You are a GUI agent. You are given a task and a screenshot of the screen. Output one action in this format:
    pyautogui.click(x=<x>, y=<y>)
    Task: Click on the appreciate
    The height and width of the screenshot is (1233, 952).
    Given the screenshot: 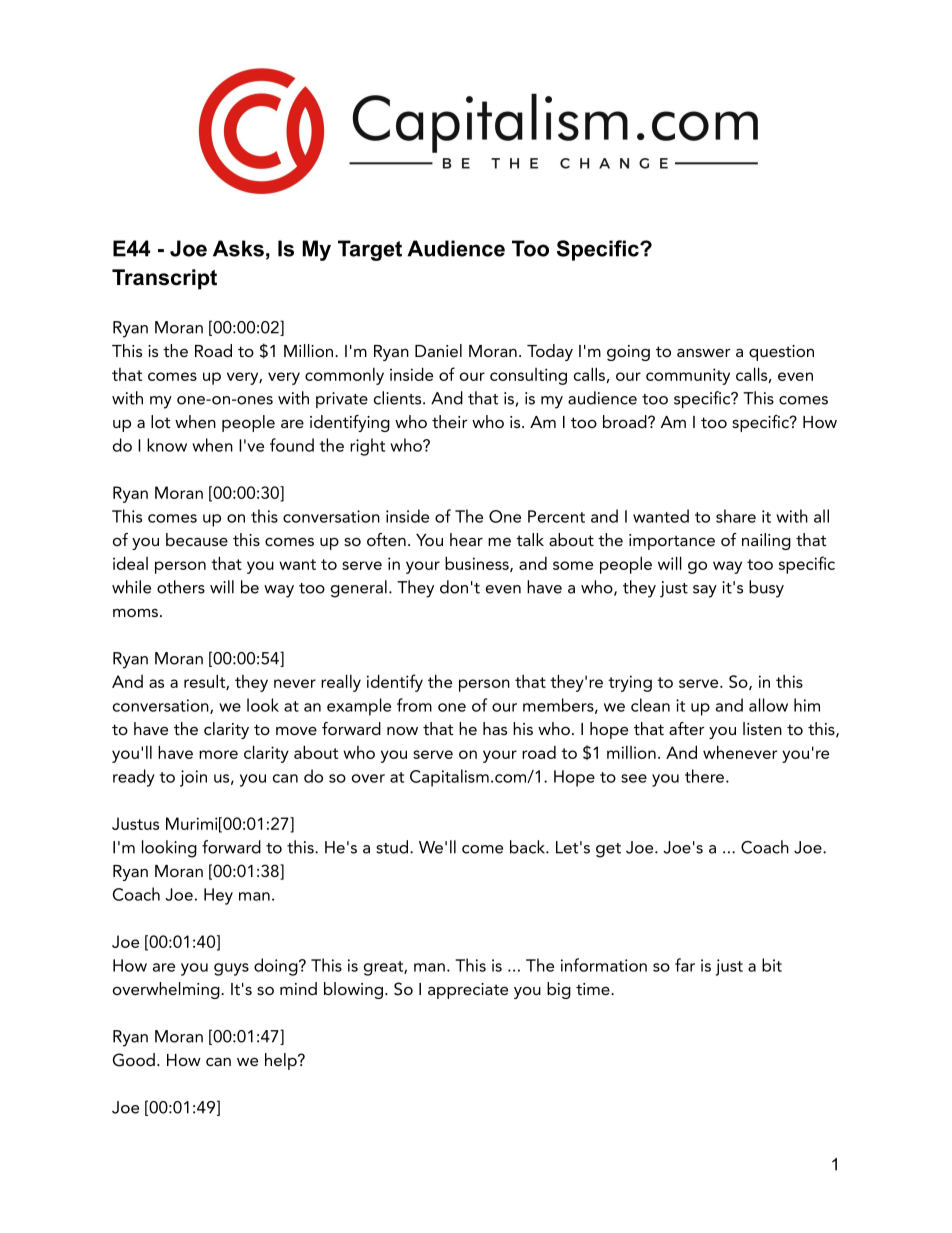 What is the action you would take?
    pyautogui.click(x=468, y=991)
